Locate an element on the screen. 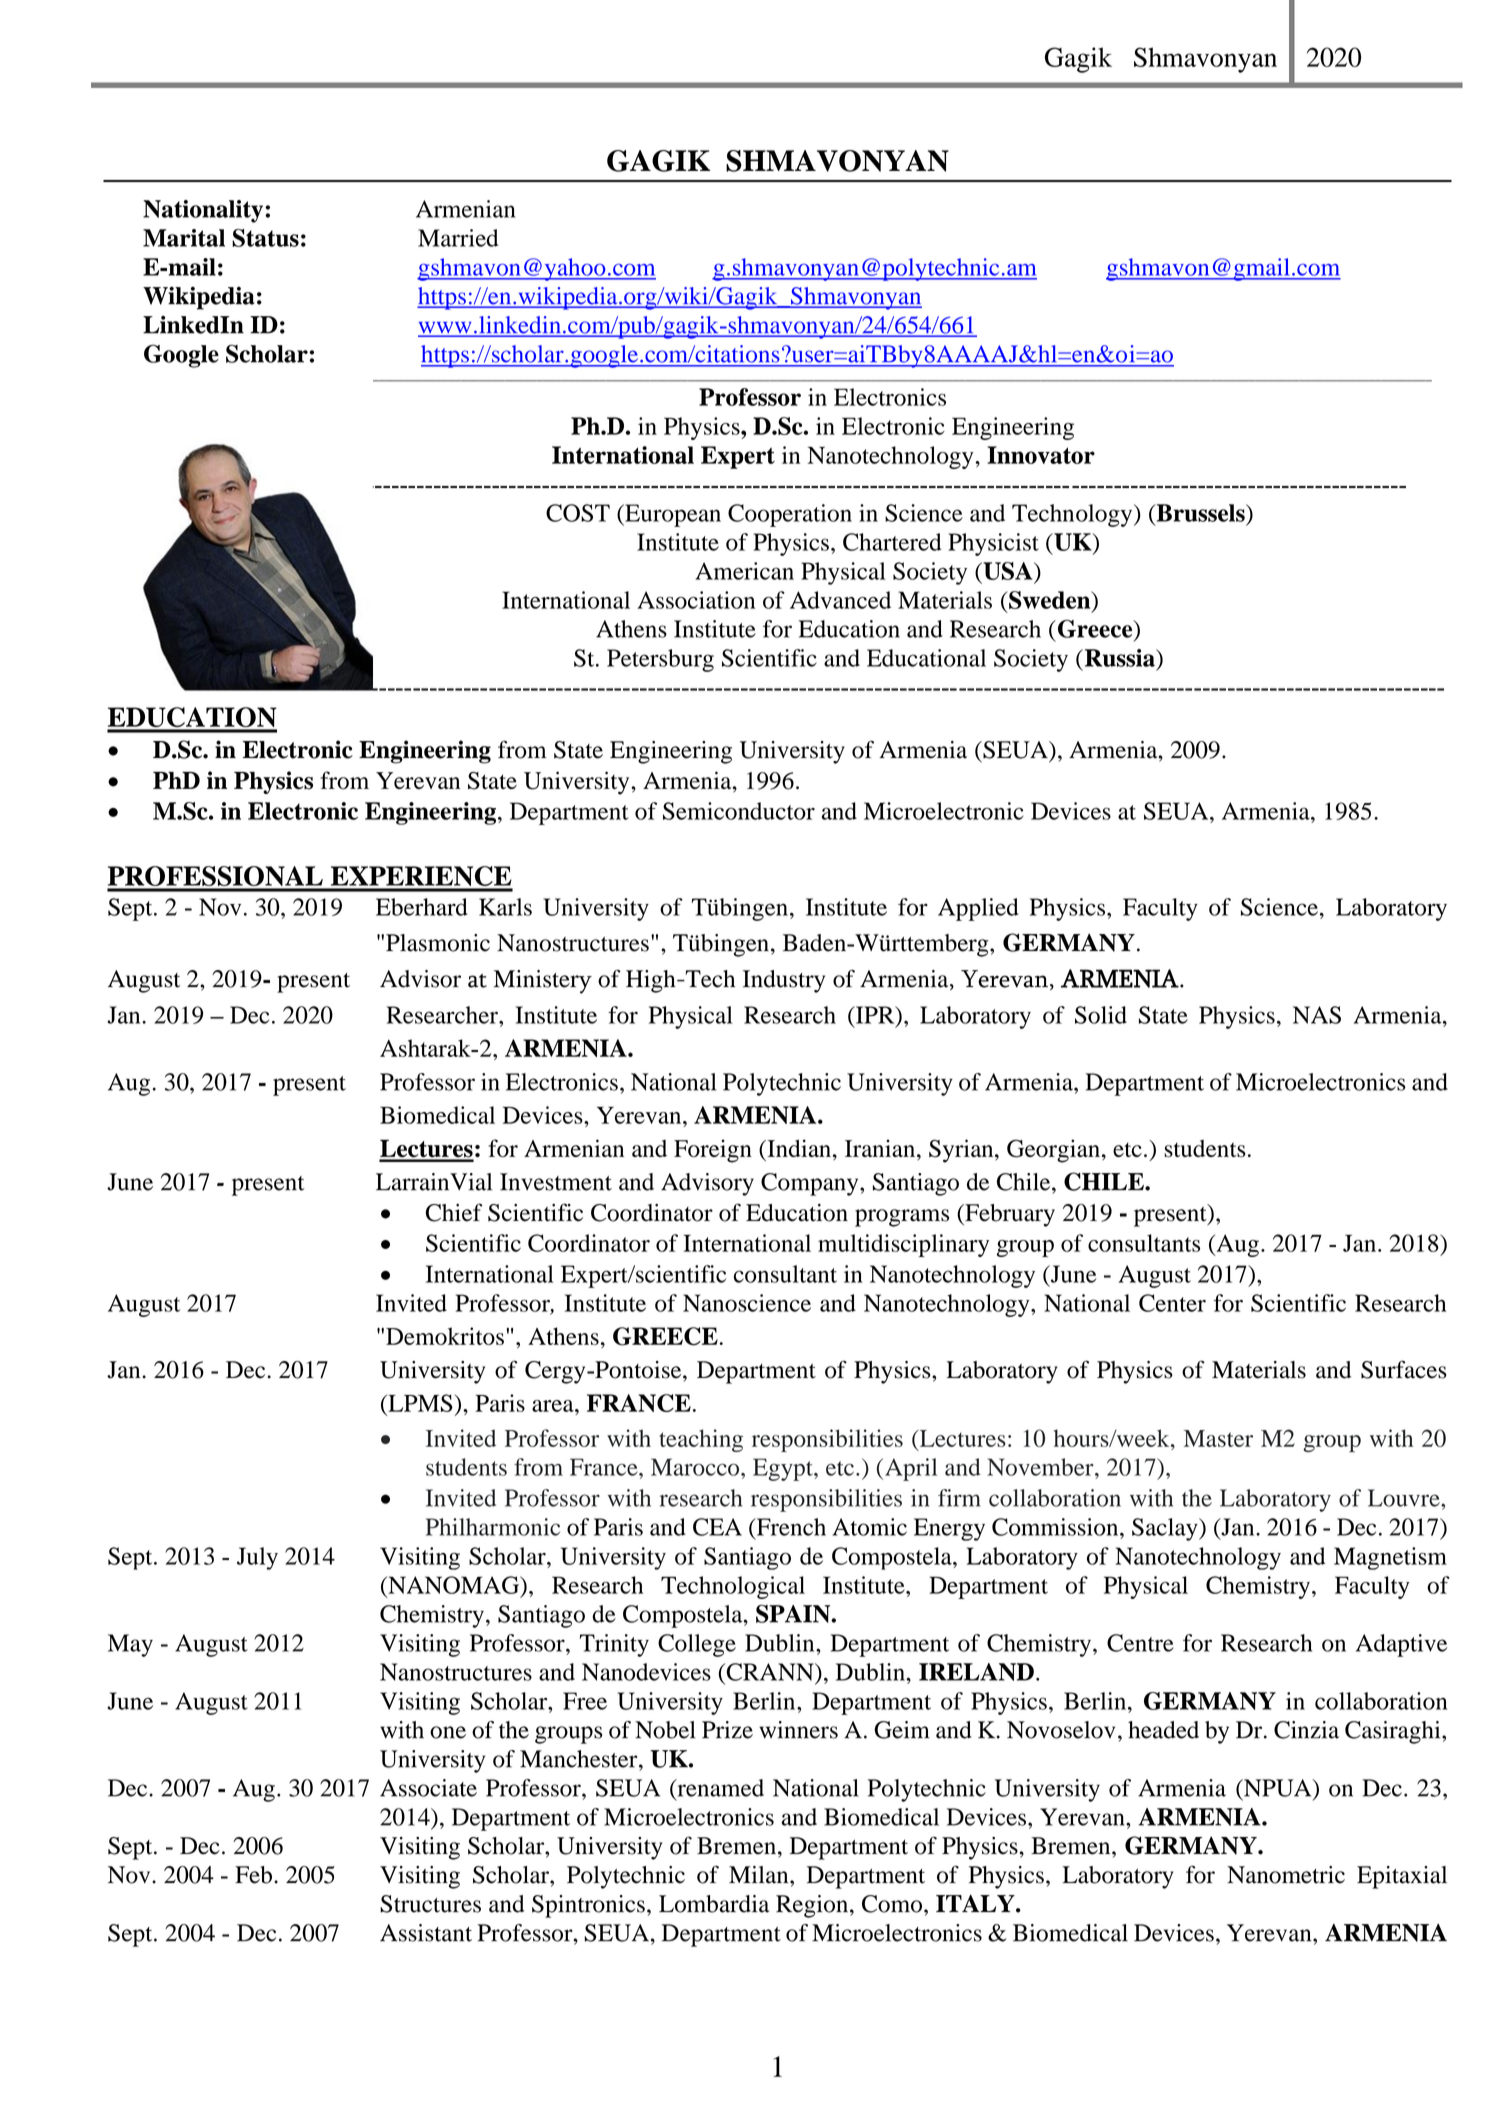 This screenshot has width=1501, height=2123. Married is located at coordinates (458, 238).
